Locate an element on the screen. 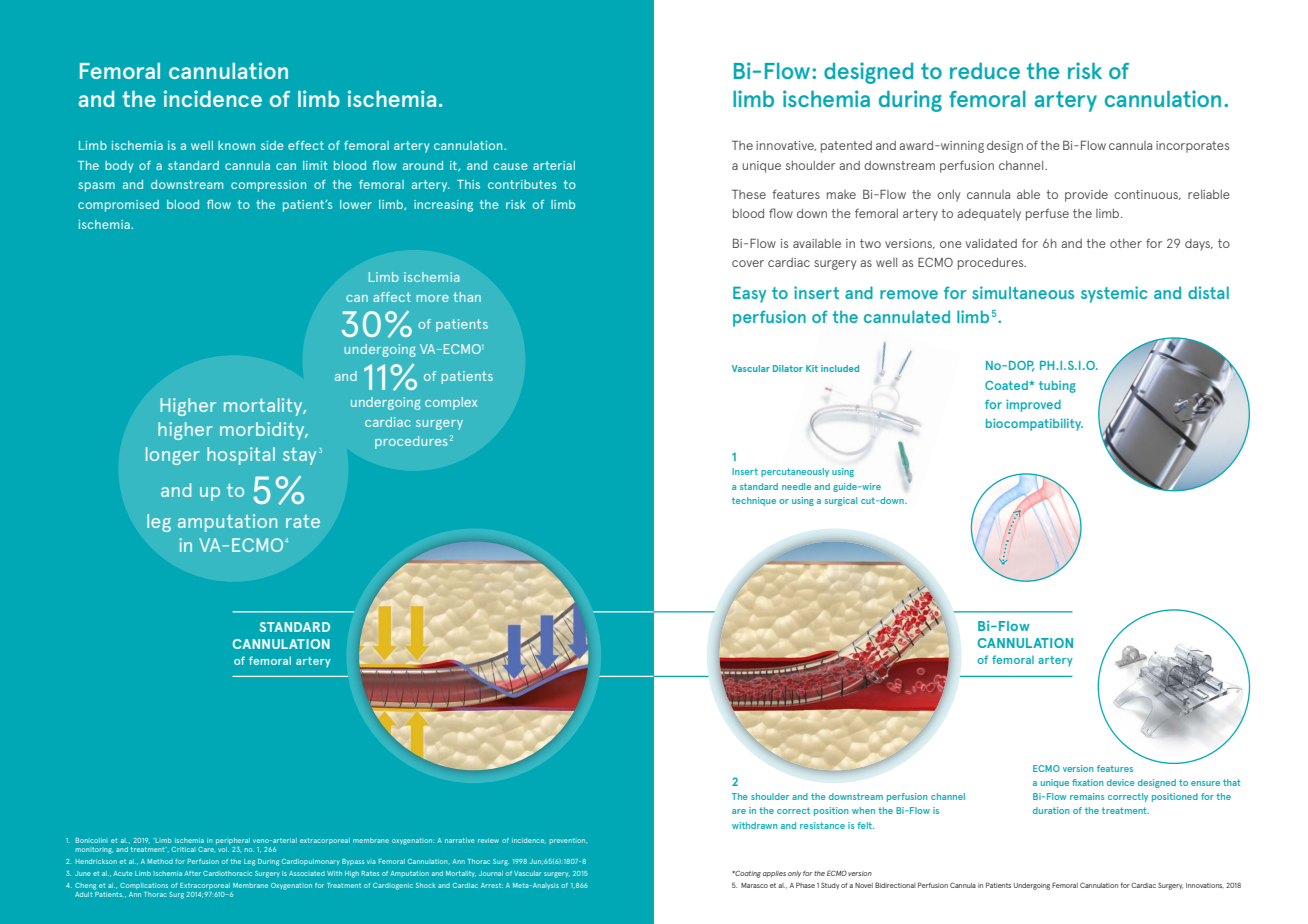 This screenshot has width=1308, height=924. Dilator is located at coordinates (788, 368).
